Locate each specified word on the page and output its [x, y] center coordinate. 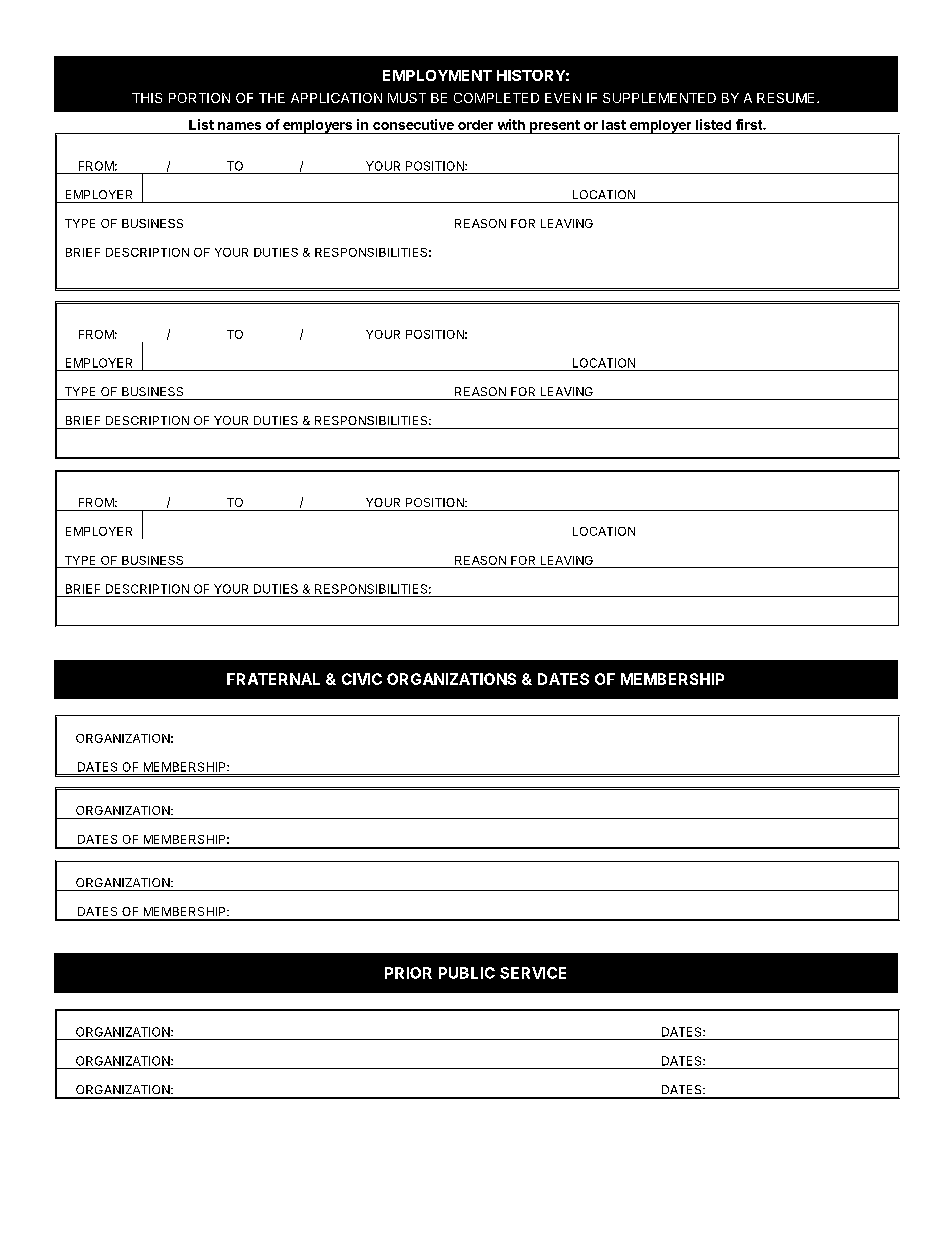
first [750, 124]
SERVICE [533, 973]
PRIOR [408, 973]
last [614, 125]
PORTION [199, 98]
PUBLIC [467, 973]
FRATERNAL [273, 679]
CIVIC [362, 679]
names [239, 126]
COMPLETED [496, 98]
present [555, 127]
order [475, 125]
